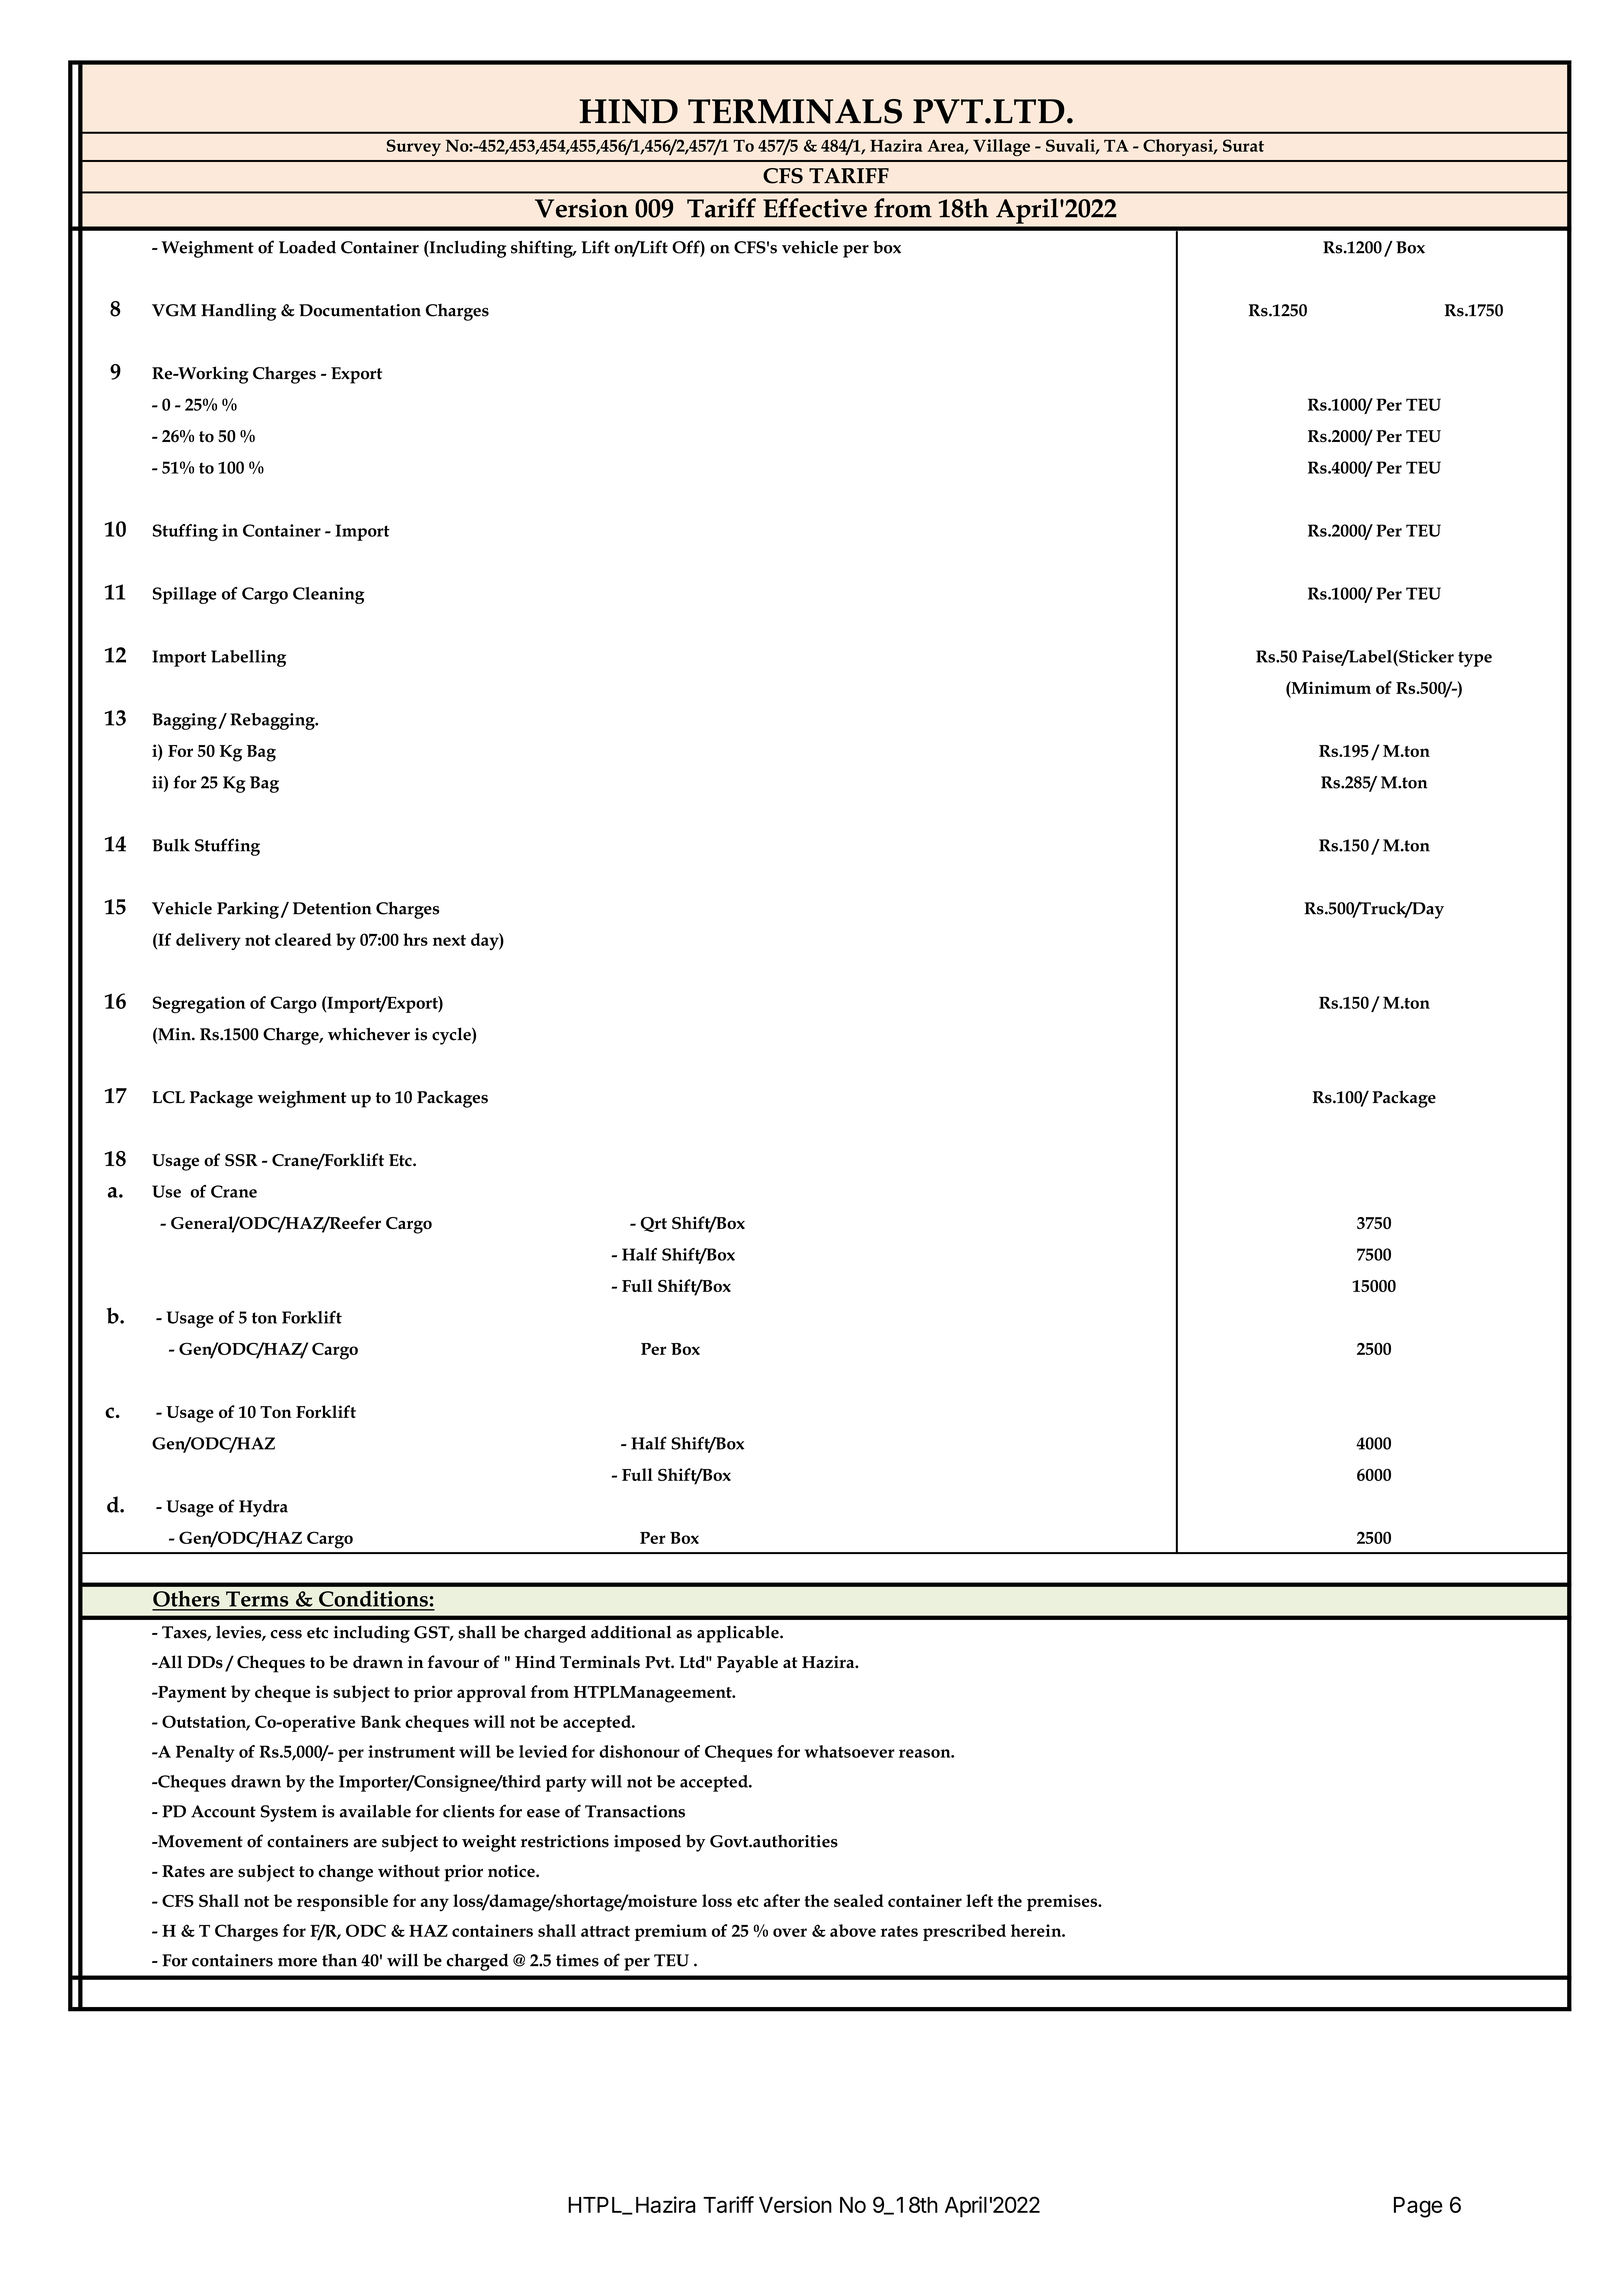  What do you see at coordinates (1243, 145) in the image?
I see `Surat` at bounding box center [1243, 145].
